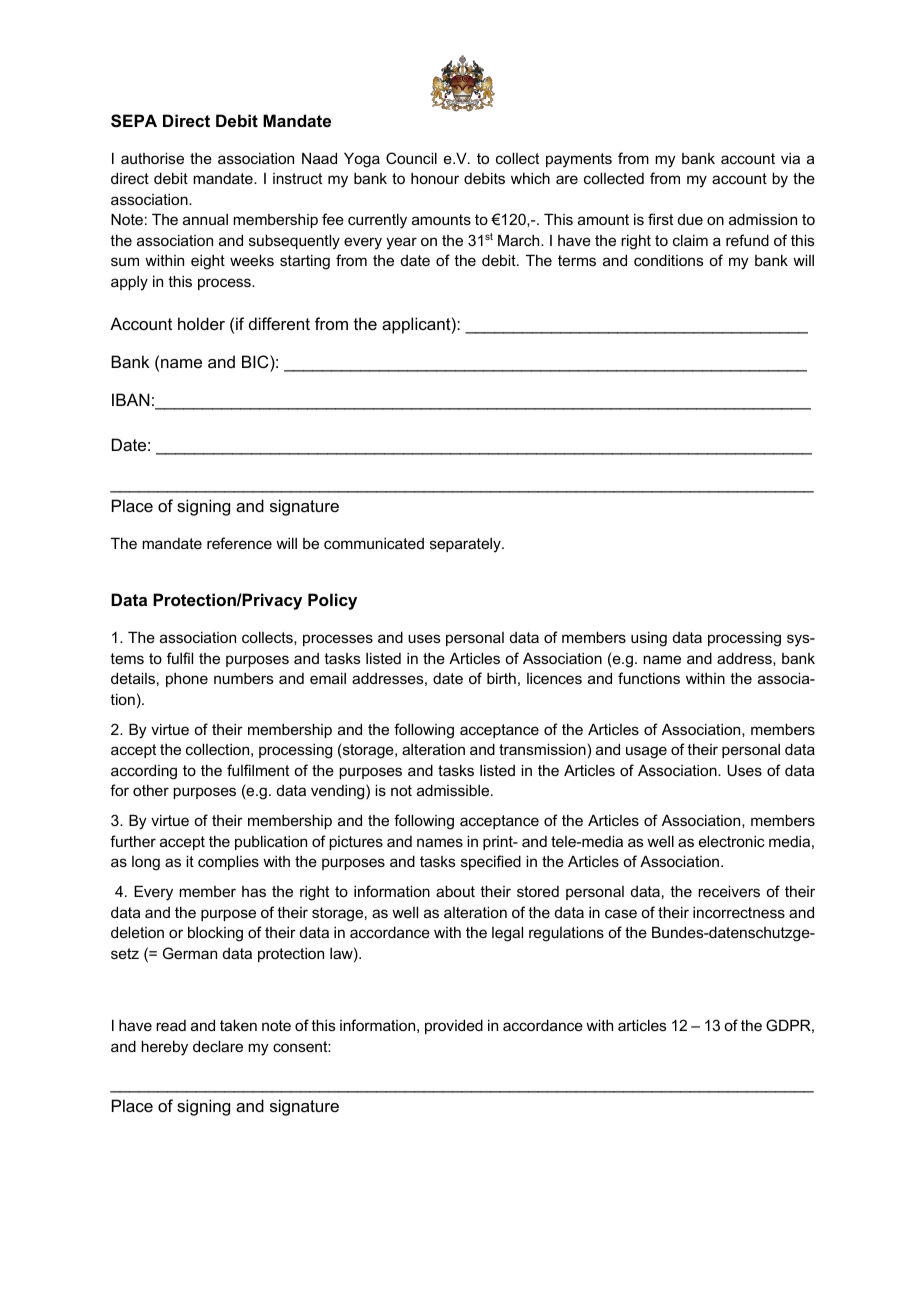 The image size is (924, 1308). I want to click on provided, so click(454, 1026).
